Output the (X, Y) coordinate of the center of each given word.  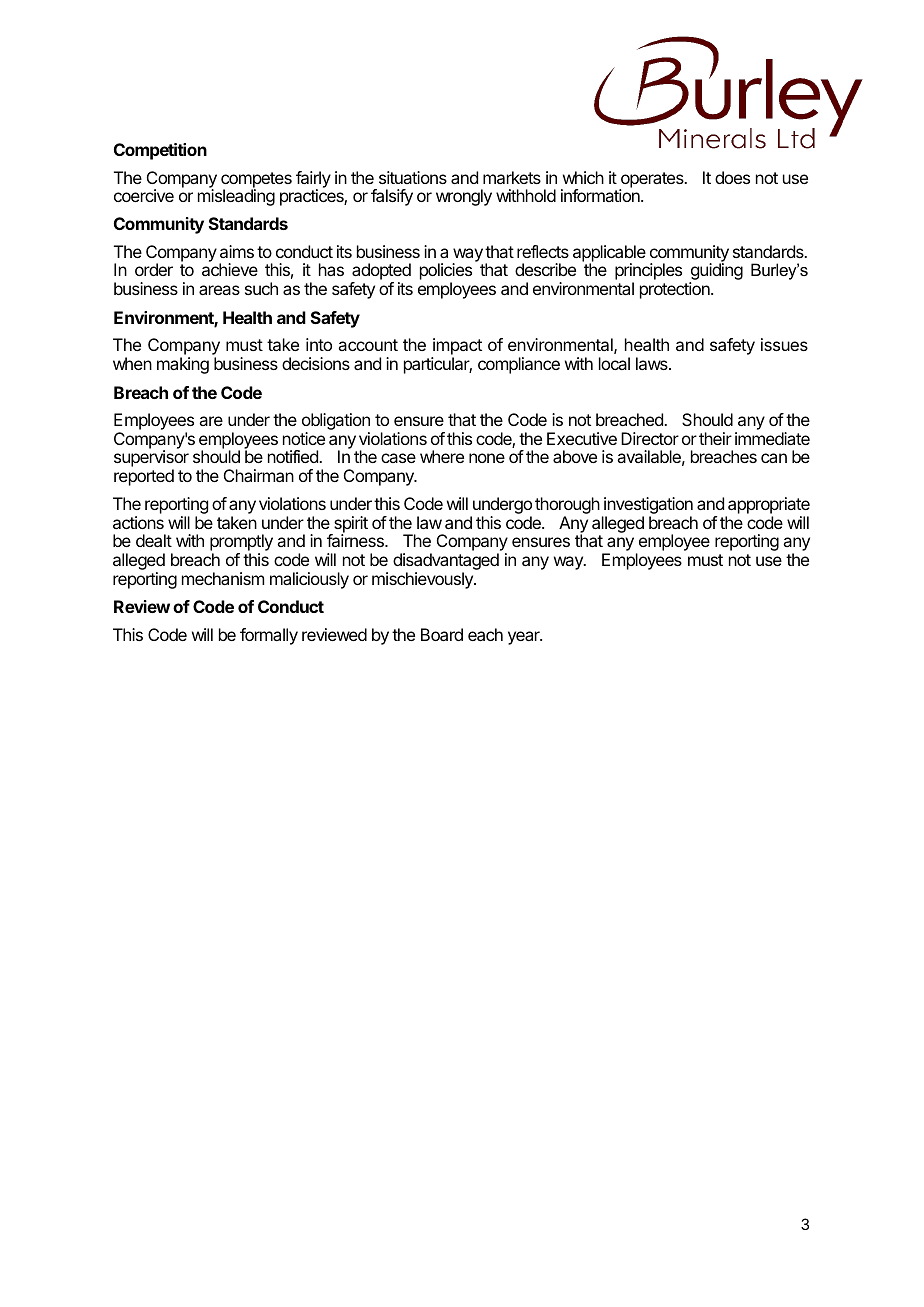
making (183, 365)
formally (269, 636)
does (732, 177)
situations (413, 177)
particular (438, 365)
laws (653, 363)
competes (256, 181)
